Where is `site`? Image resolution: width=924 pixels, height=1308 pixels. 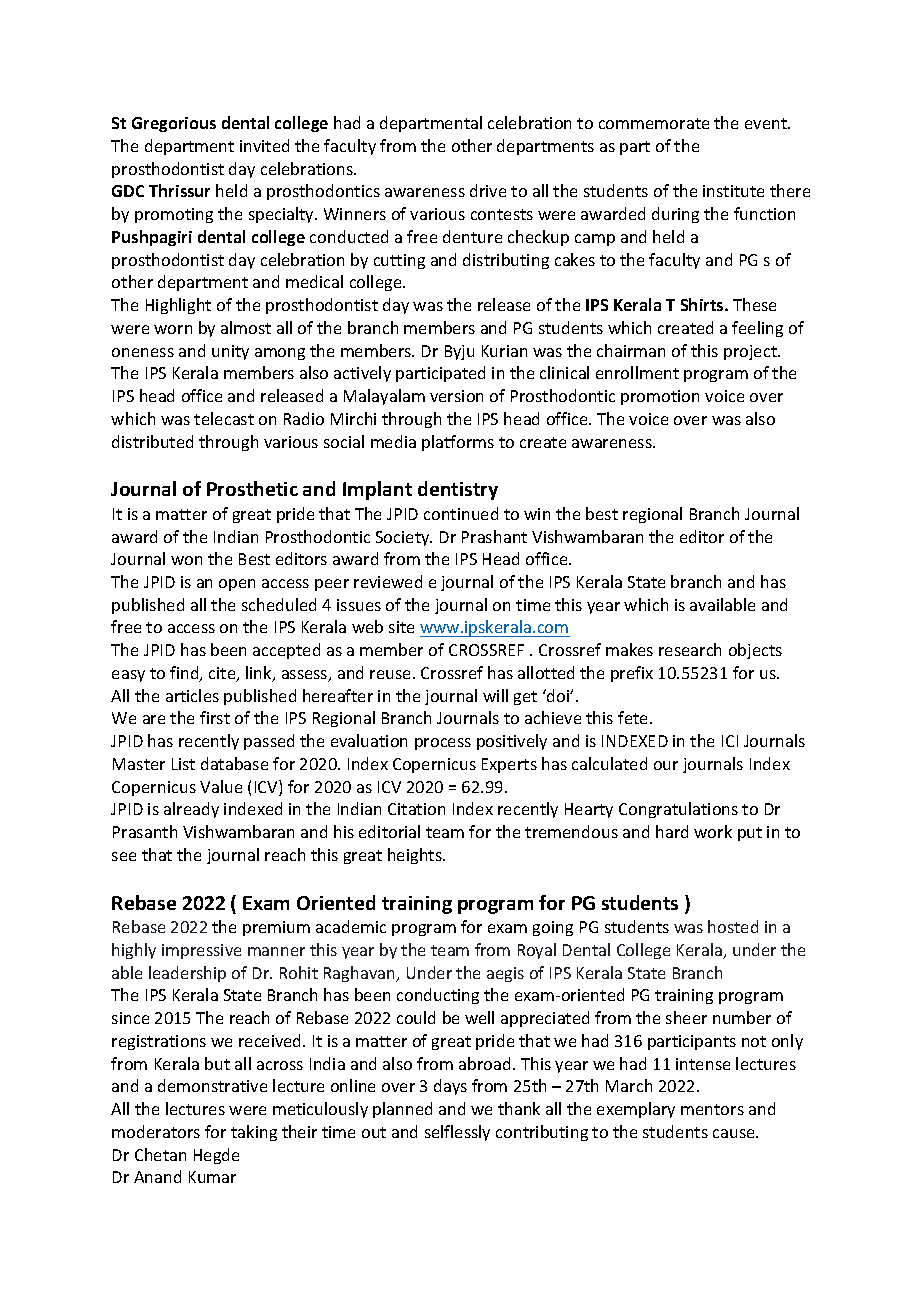
site is located at coordinates (401, 627).
